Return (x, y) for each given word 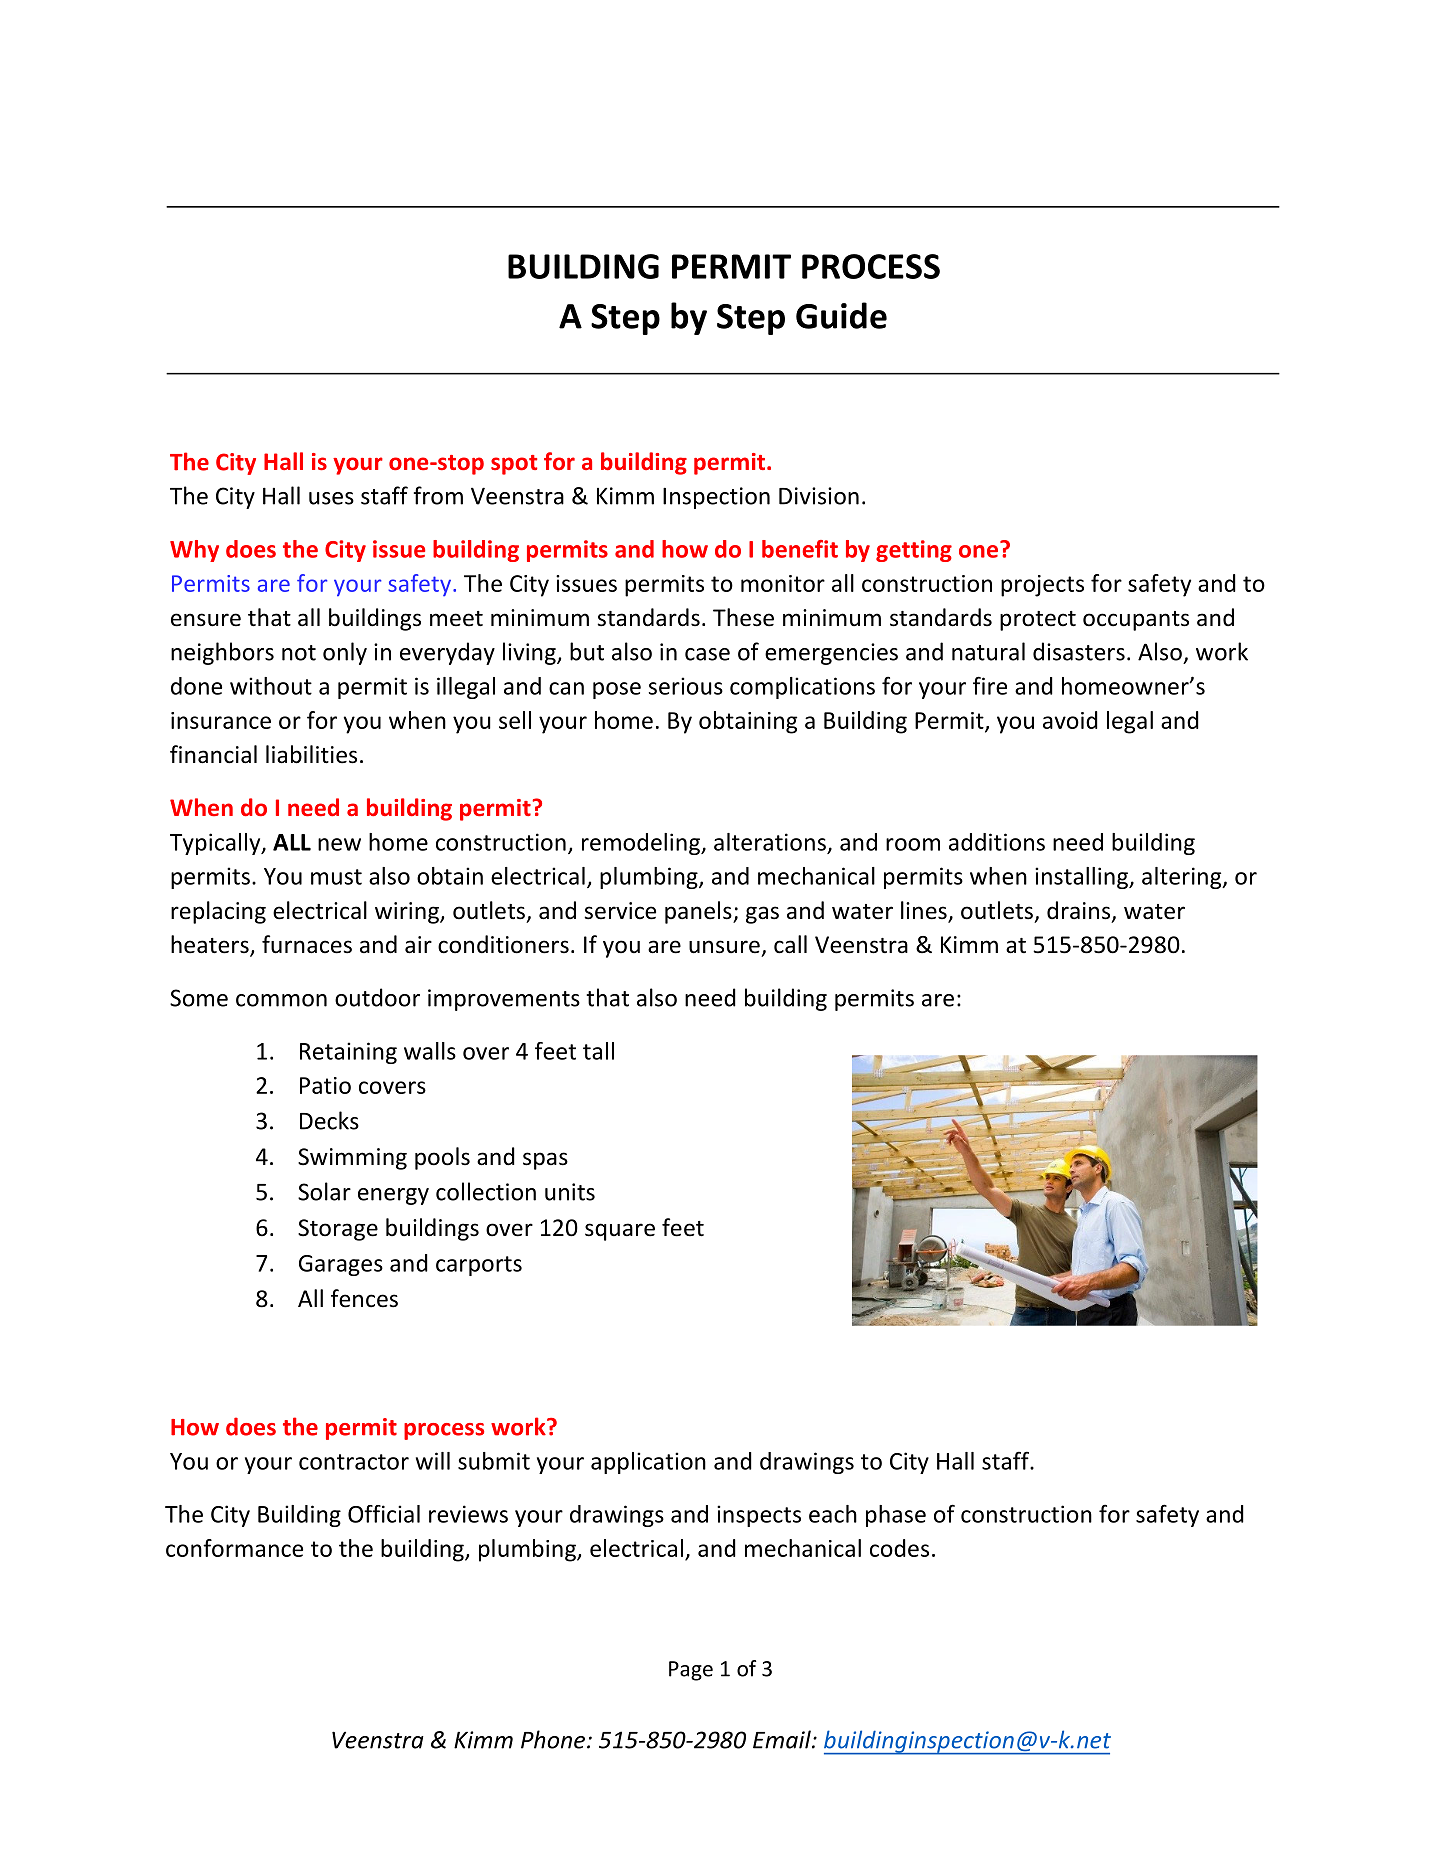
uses (331, 498)
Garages (341, 1265)
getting (914, 551)
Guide (841, 315)
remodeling (642, 844)
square (620, 1232)
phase (896, 1516)
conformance (234, 1548)
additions (997, 842)
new (339, 844)
